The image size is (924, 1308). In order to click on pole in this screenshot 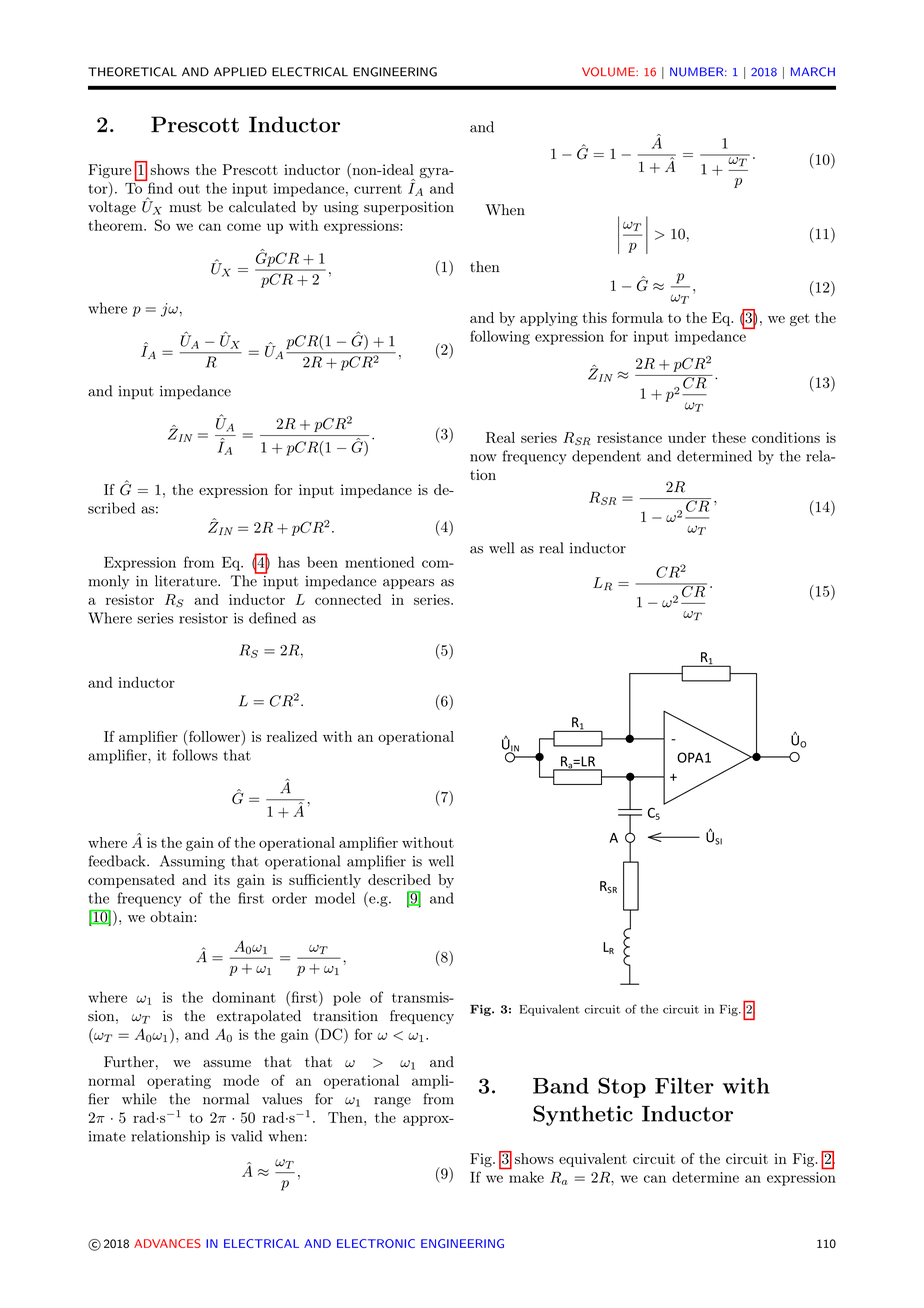, I will do `click(347, 998)`.
